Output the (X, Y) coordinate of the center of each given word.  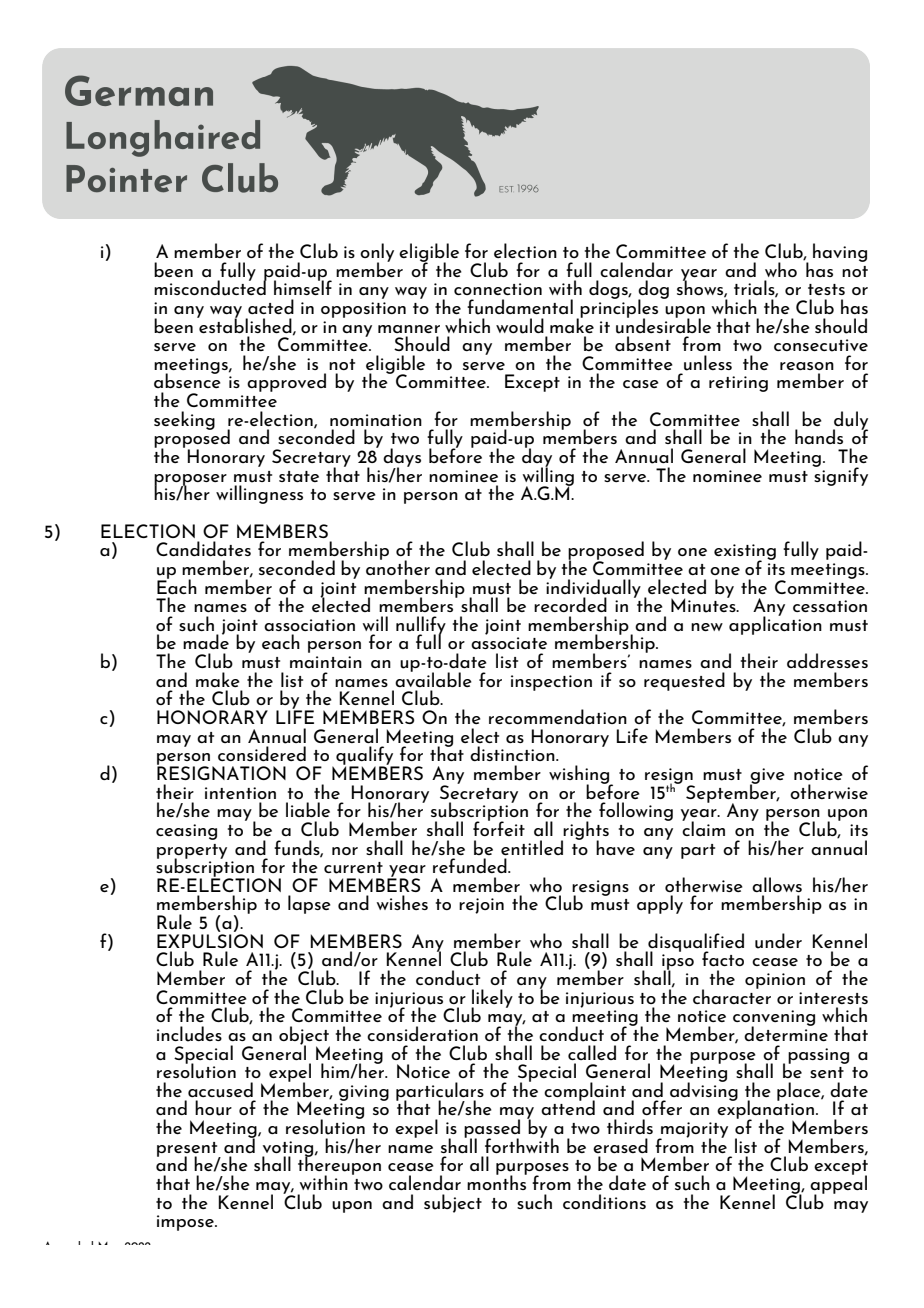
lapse (309, 904)
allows (777, 884)
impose (186, 1223)
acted (271, 306)
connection (498, 289)
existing (745, 553)
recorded (570, 604)
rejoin (481, 906)
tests (826, 289)
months (497, 1181)
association (309, 625)
